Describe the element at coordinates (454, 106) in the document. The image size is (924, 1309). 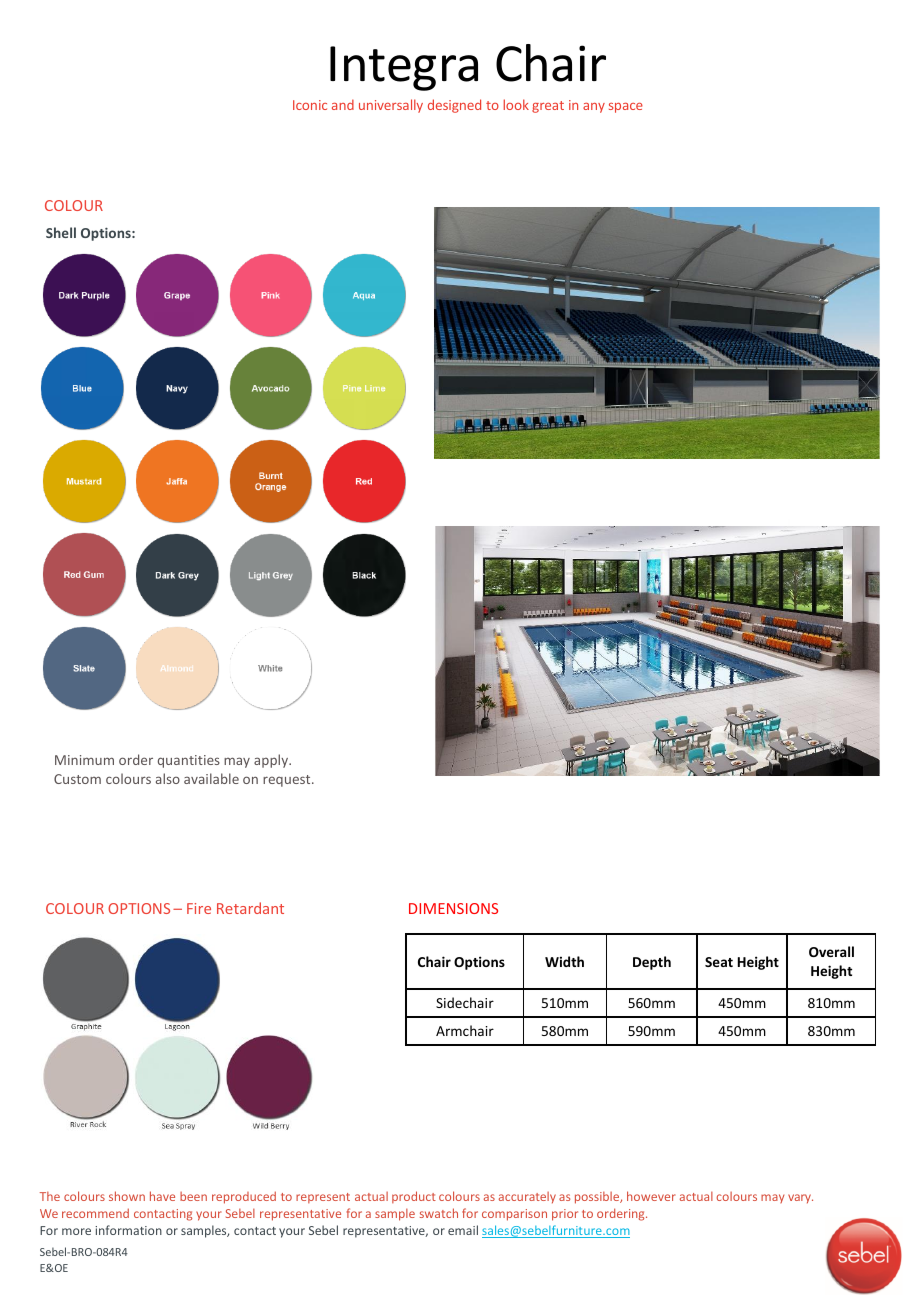
I see `designed` at that location.
